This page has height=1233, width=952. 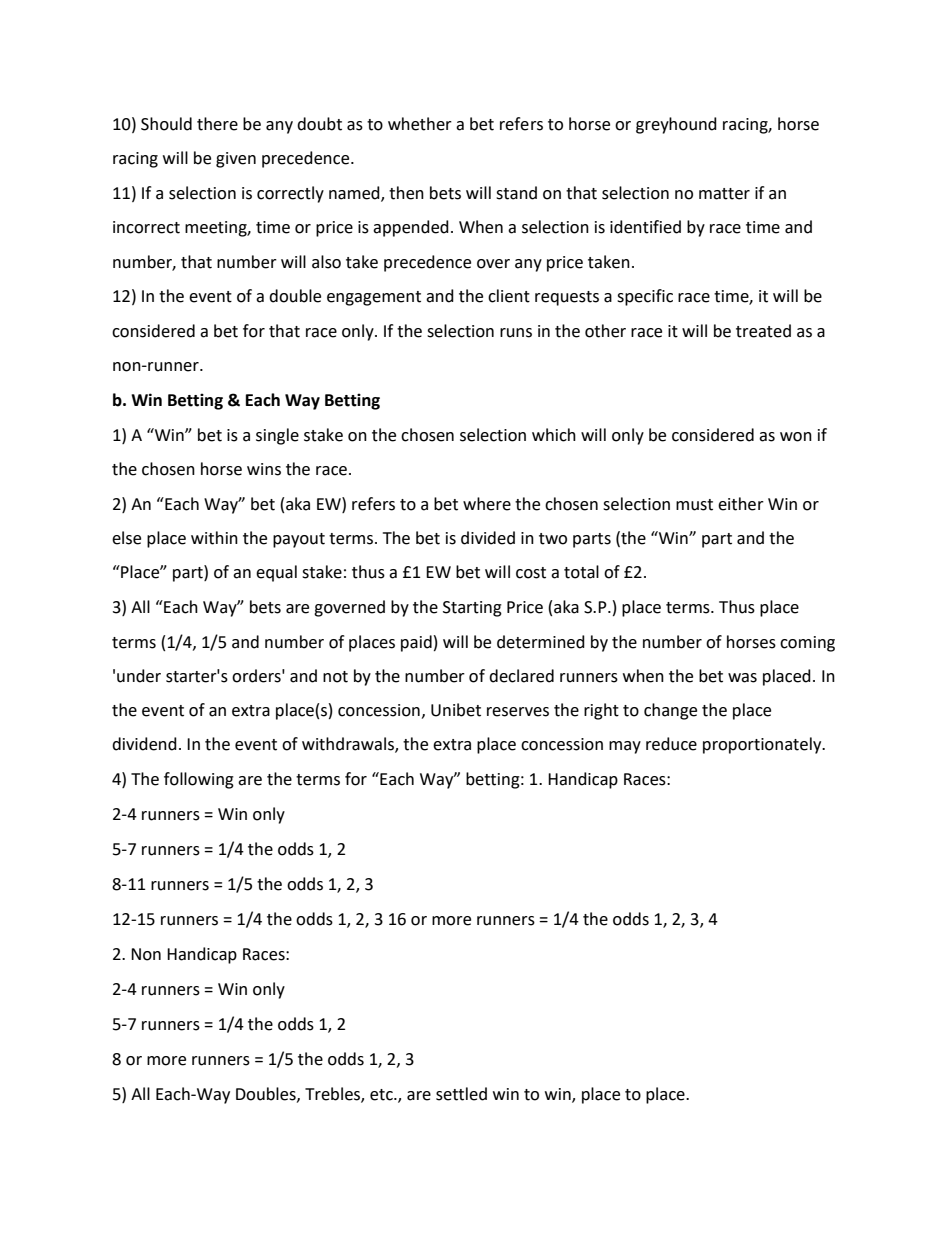 I want to click on coming, so click(x=807, y=644).
